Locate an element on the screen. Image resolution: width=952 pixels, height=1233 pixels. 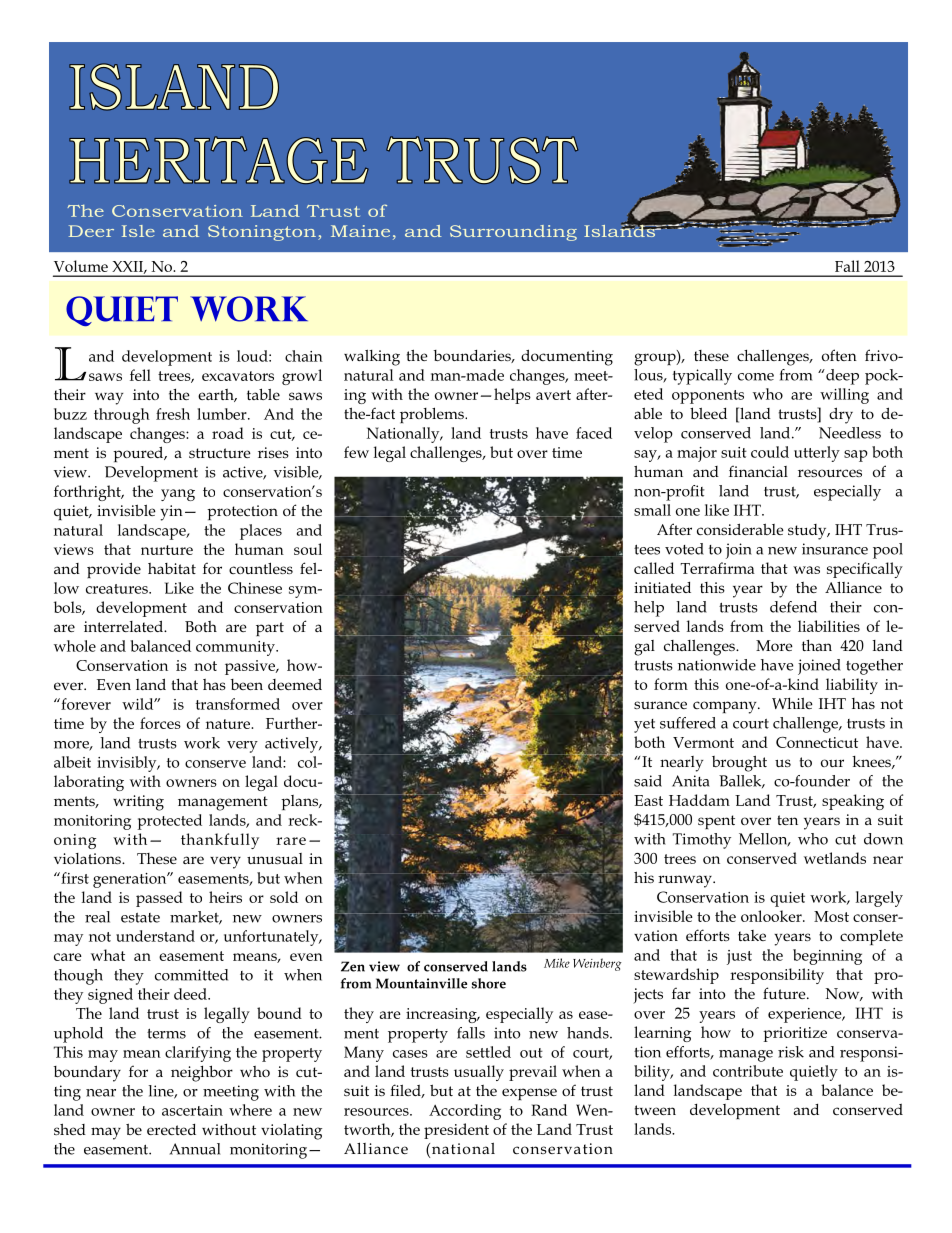
forces is located at coordinates (160, 723).
